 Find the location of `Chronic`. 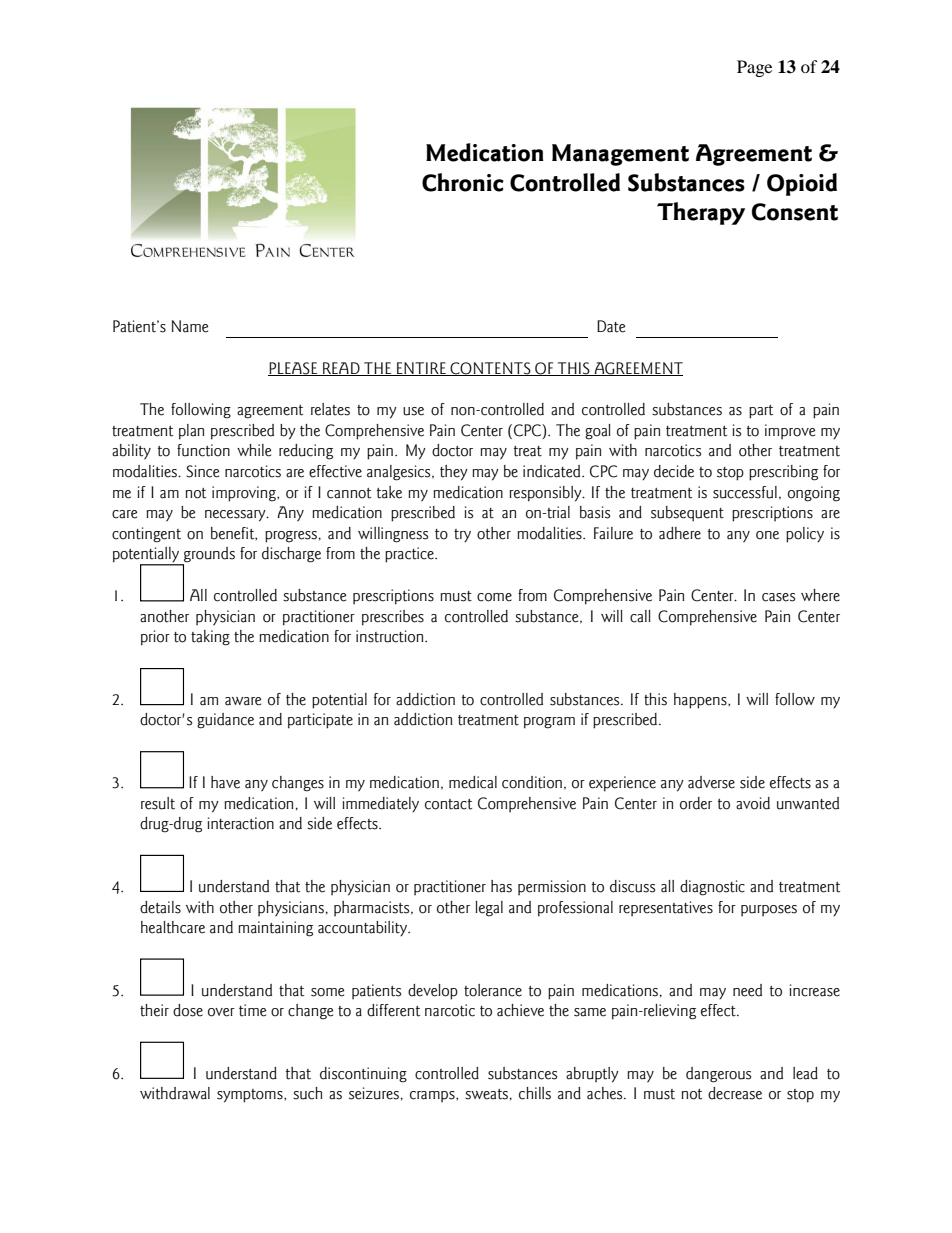

Chronic is located at coordinates (463, 182).
